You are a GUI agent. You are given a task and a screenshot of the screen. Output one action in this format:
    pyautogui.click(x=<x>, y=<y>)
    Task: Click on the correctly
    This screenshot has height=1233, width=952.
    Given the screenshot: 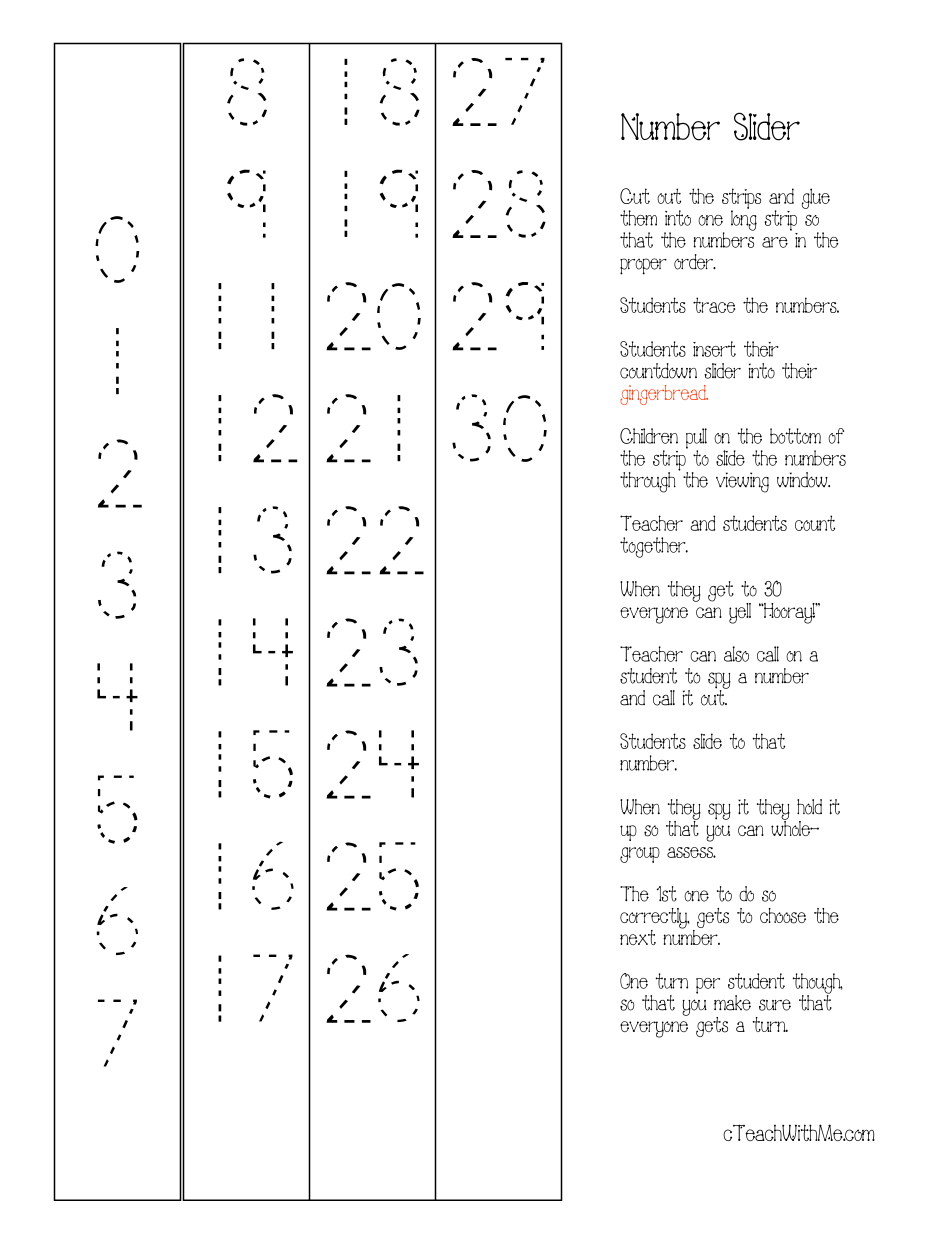 What is the action you would take?
    pyautogui.click(x=655, y=919)
